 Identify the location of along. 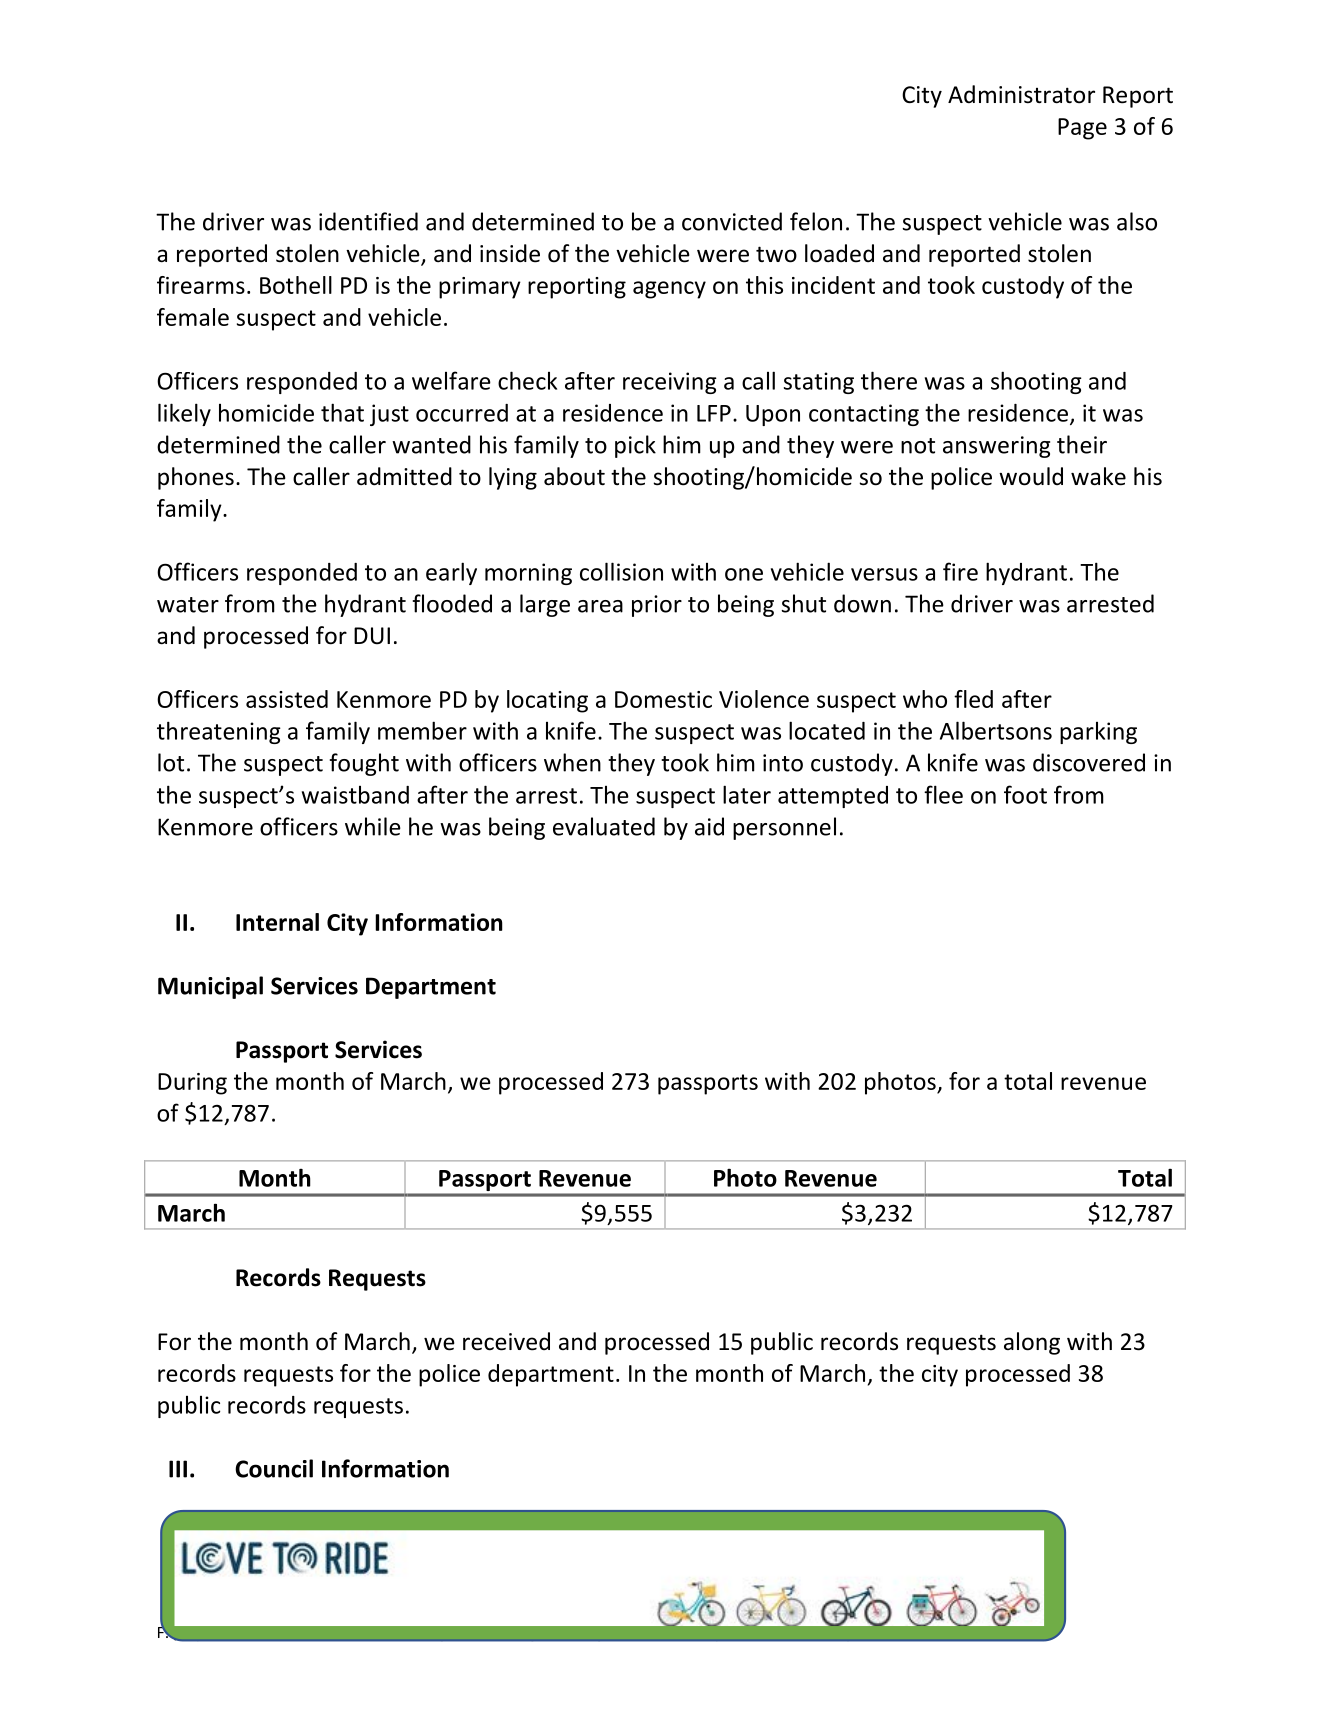
(1032, 1343).
